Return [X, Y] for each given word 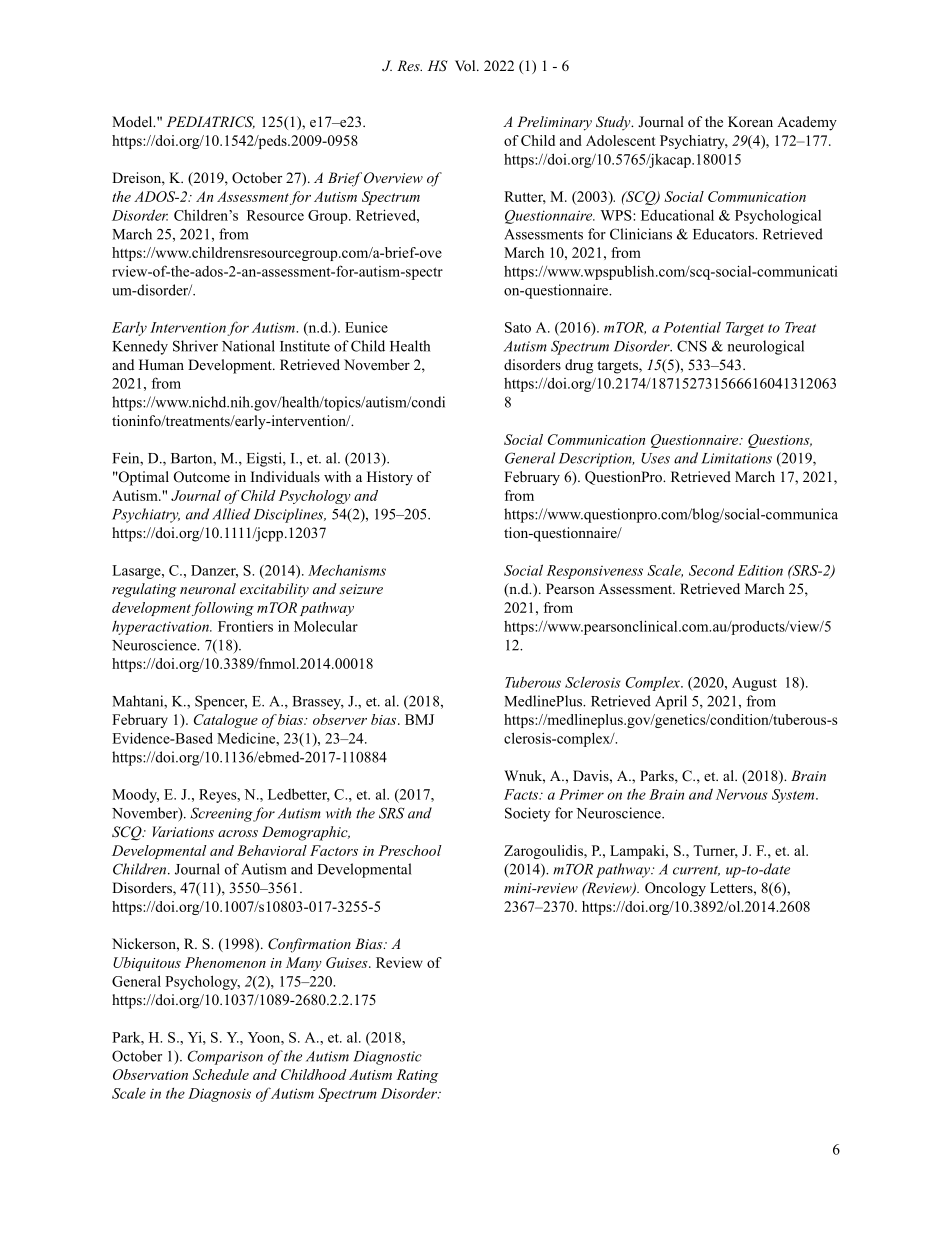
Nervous [742, 794]
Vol [466, 65]
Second [711, 570]
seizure [361, 589]
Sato [518, 327]
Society [527, 814]
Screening [222, 814]
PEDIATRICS [211, 122]
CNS [692, 346]
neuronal [208, 588]
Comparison [225, 1057]
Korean [750, 121]
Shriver [195, 346]
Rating [417, 1076]
